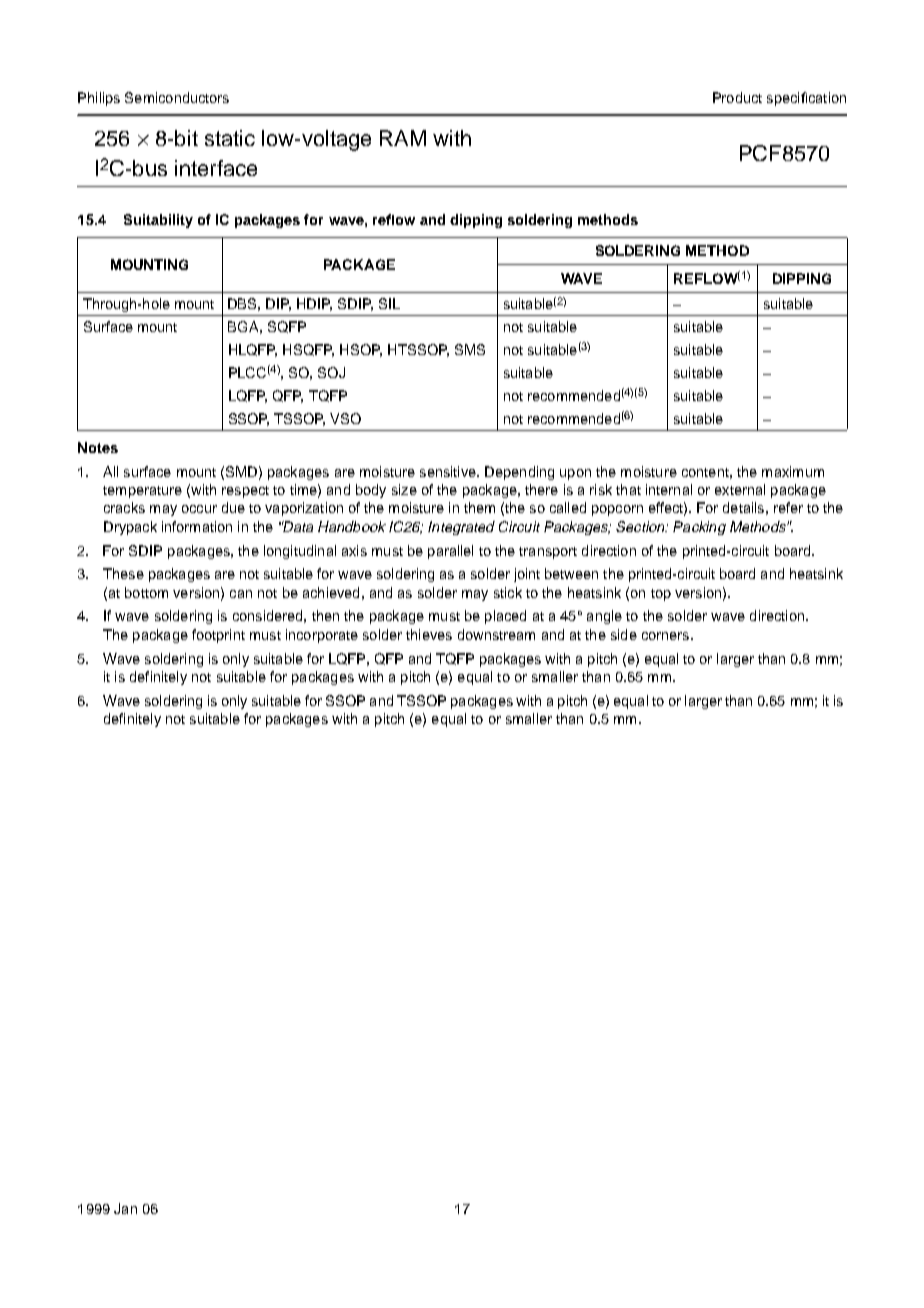  I want to click on thieves, so click(429, 634).
